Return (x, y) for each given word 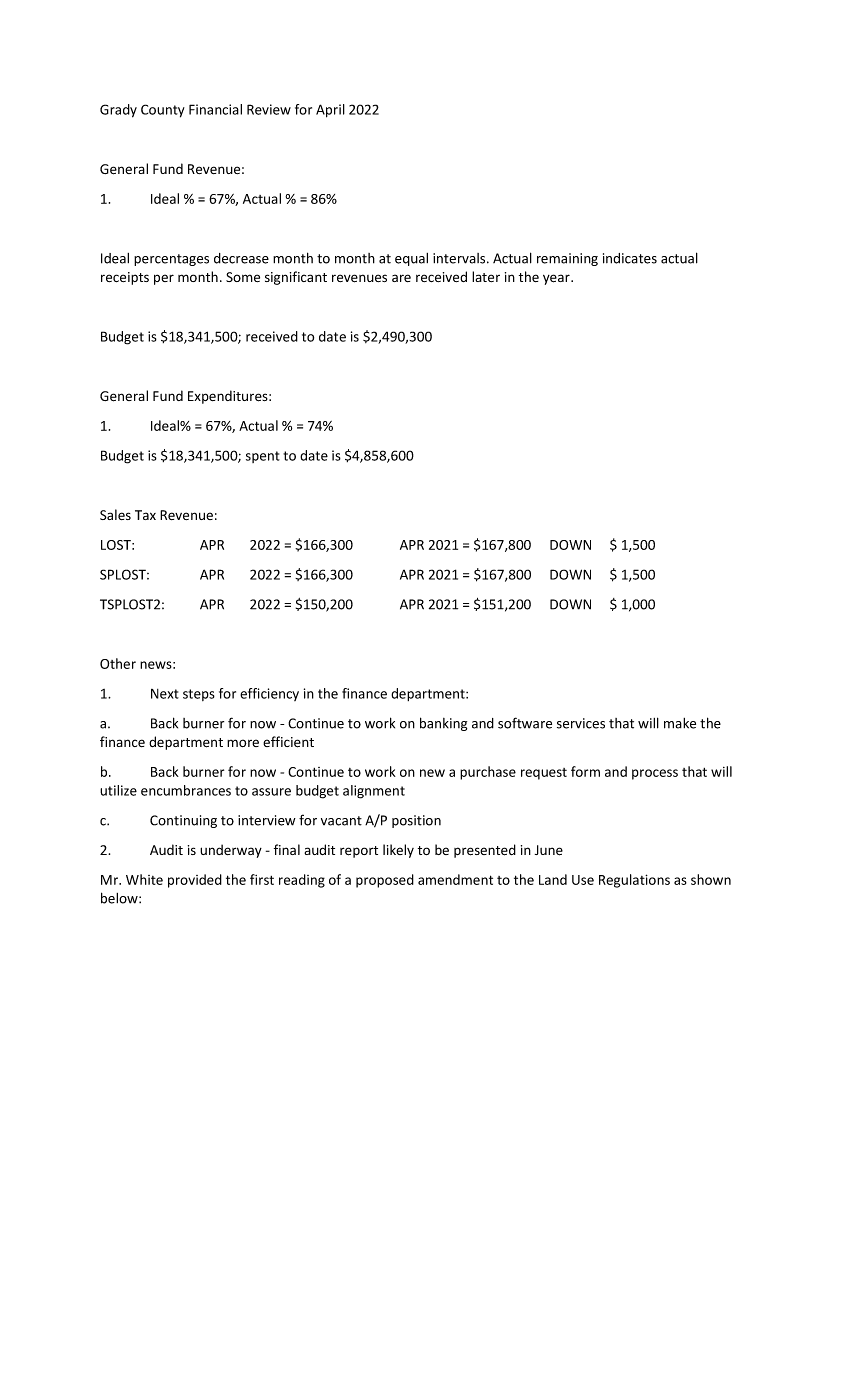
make (680, 723)
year (557, 279)
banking (443, 724)
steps (199, 695)
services (581, 723)
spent (263, 457)
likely (398, 851)
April (330, 111)
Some (243, 277)
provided (195, 881)
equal (411, 259)
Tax (145, 515)
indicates (630, 258)
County (163, 111)
